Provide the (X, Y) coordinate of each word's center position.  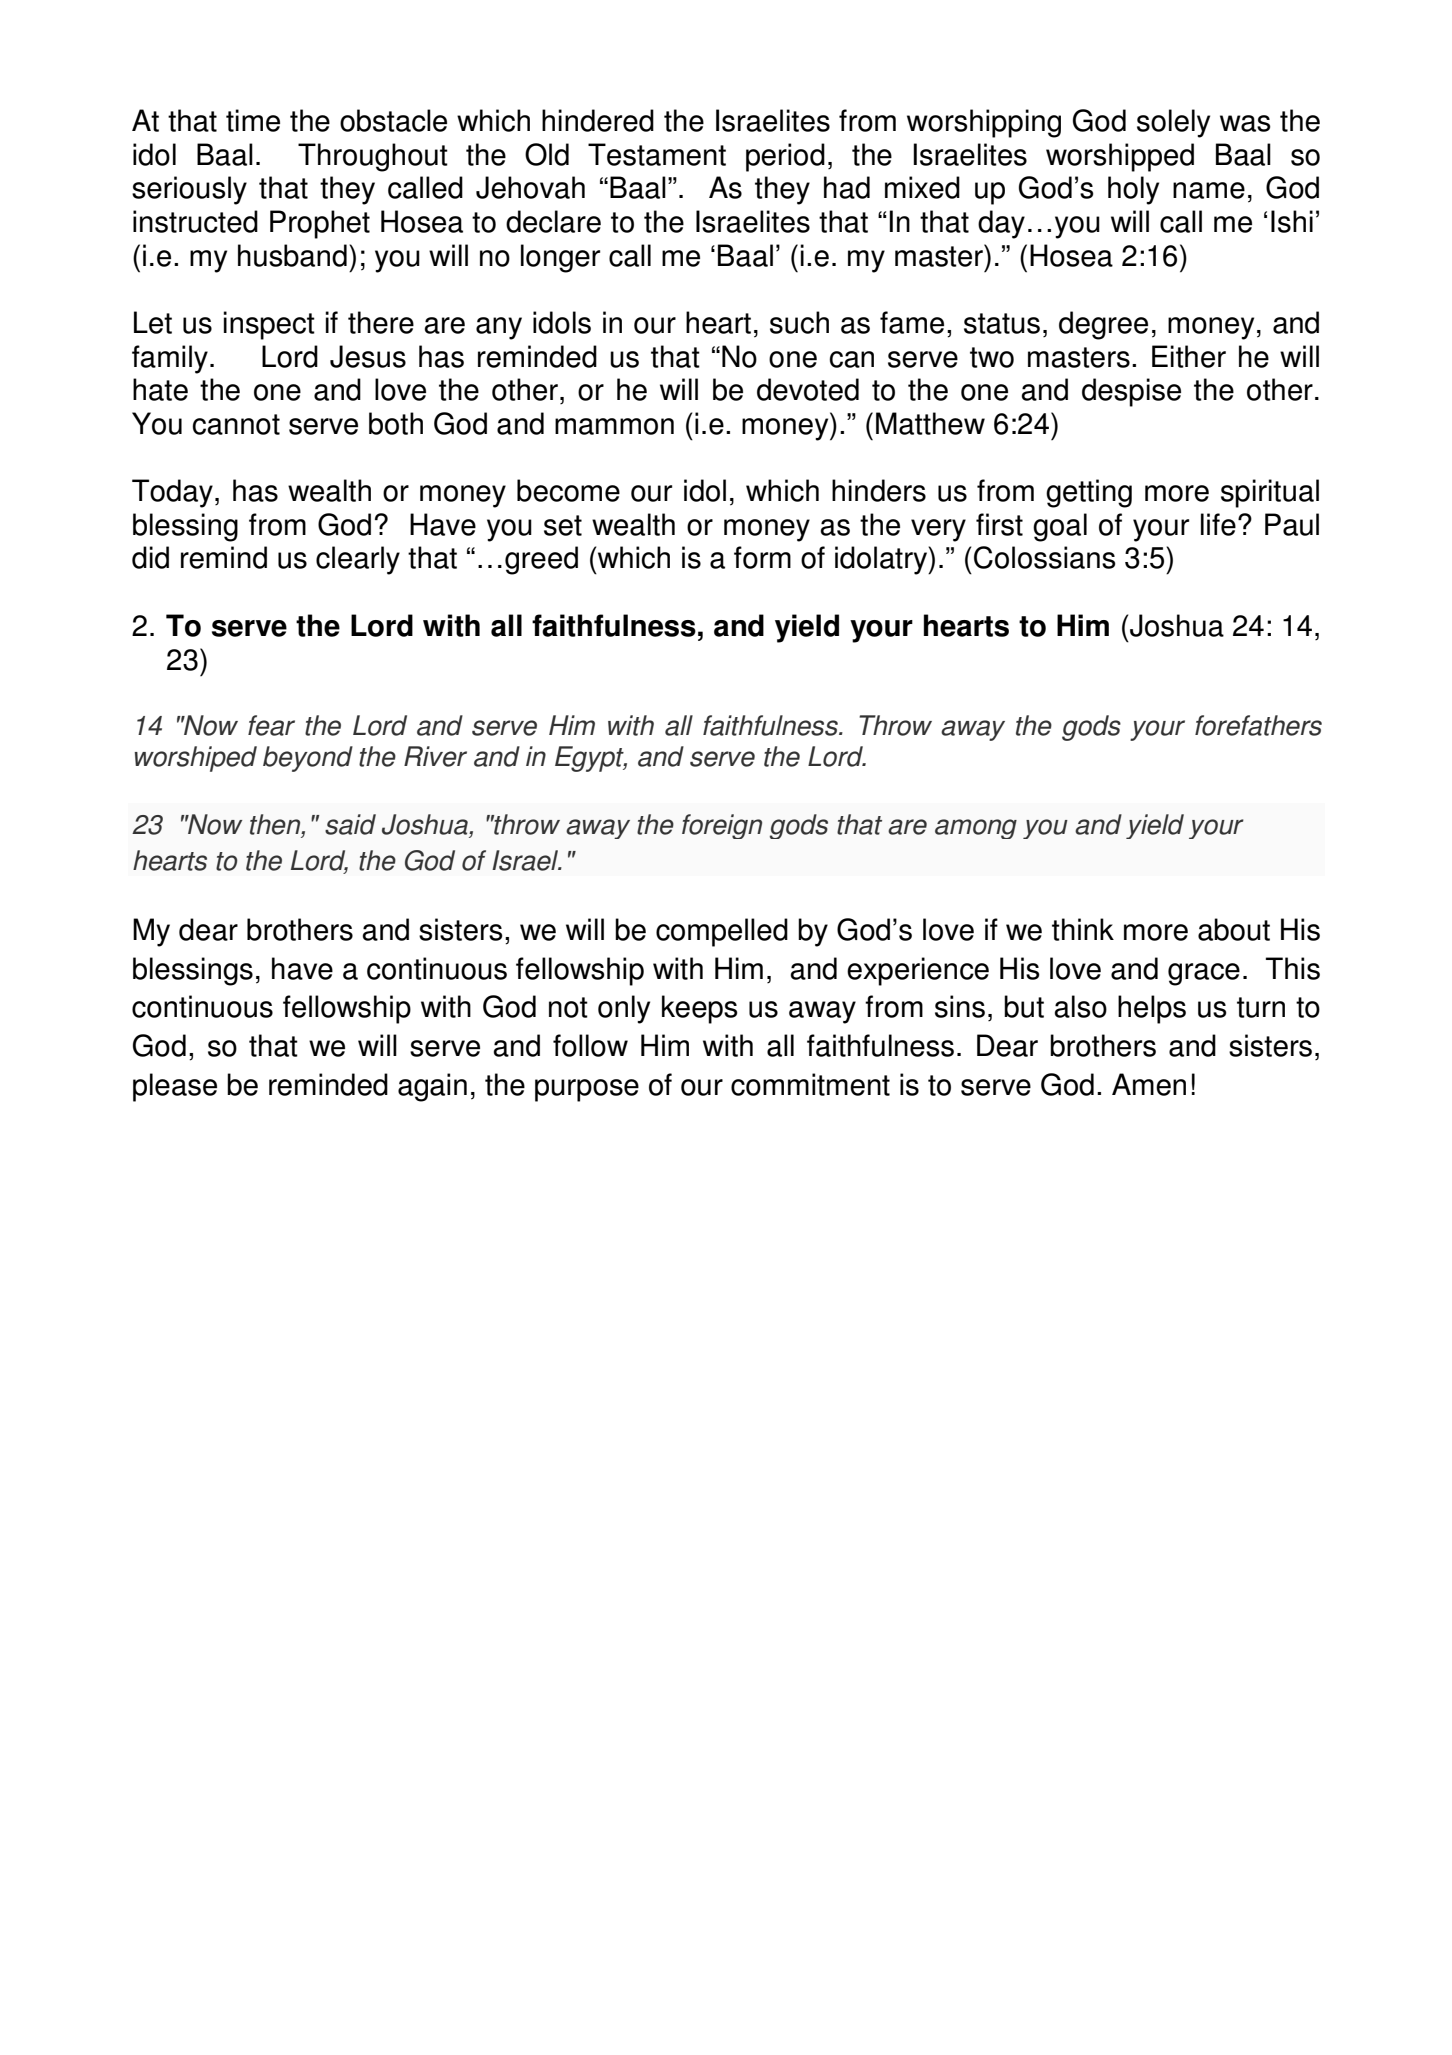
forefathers (1258, 725)
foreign (722, 826)
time (253, 120)
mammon (614, 426)
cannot (236, 424)
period (785, 157)
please (175, 1087)
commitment (810, 1084)
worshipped (1120, 157)
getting (1089, 493)
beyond (308, 759)
